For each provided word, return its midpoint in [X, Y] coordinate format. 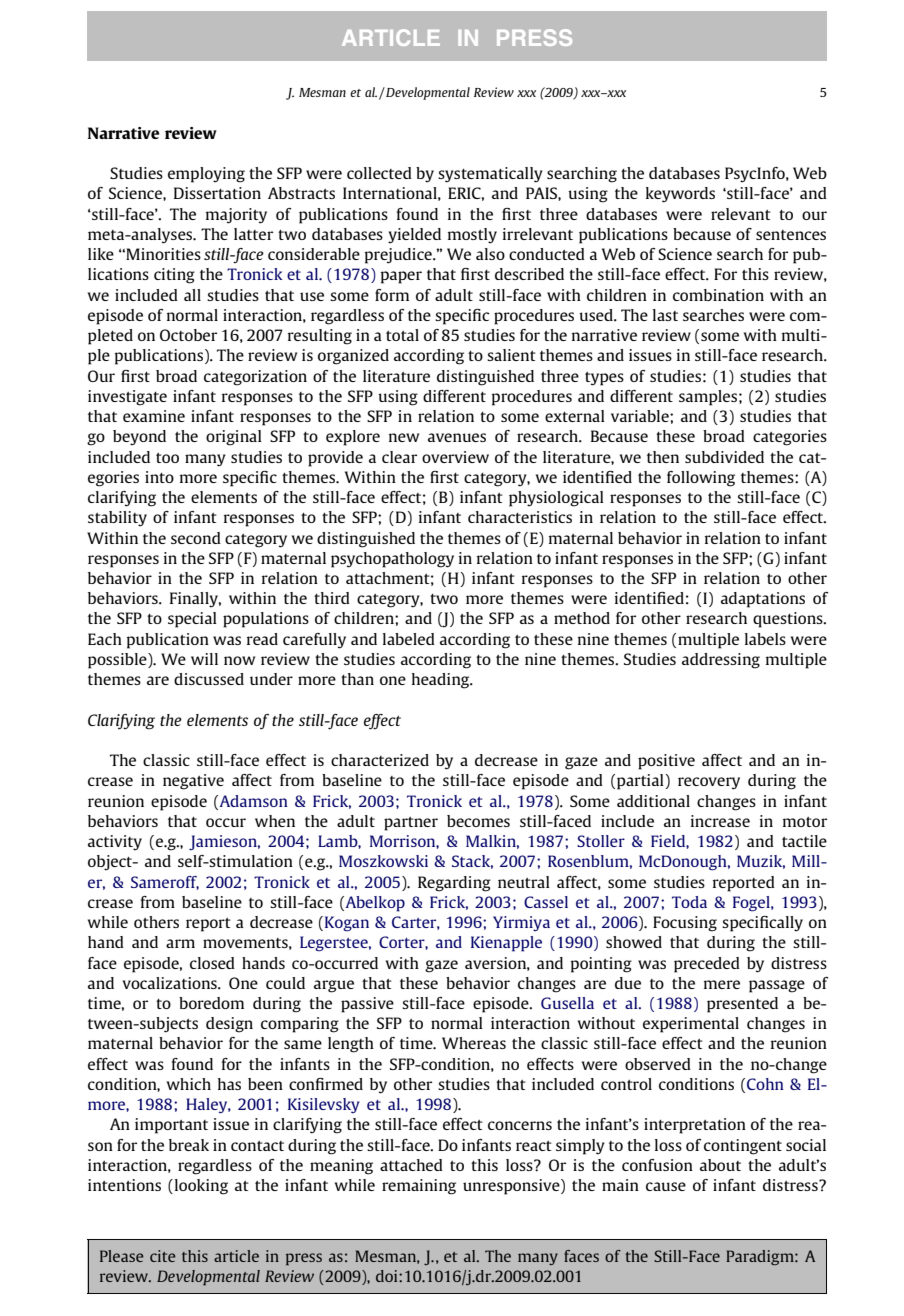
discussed [209, 679]
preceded [707, 965]
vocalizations [171, 983]
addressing [721, 661]
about [720, 1165]
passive [367, 1005]
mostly [472, 236]
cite [163, 1256]
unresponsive [512, 1187]
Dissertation [217, 193]
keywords [680, 195]
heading [442, 681]
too [167, 458]
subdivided [724, 457]
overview [455, 457]
